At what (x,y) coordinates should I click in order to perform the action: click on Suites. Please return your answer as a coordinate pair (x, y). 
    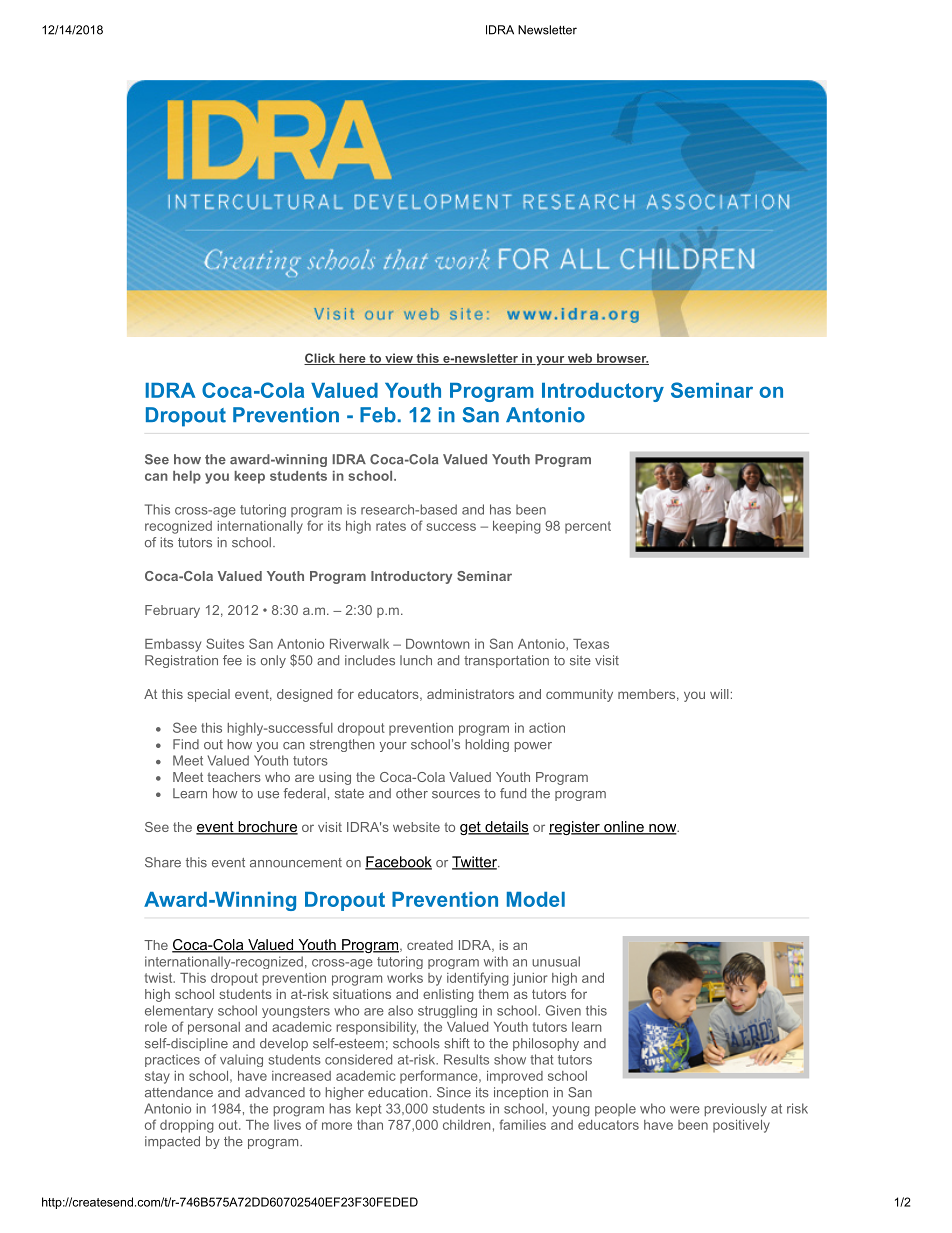
    Looking at the image, I should click on (225, 643).
